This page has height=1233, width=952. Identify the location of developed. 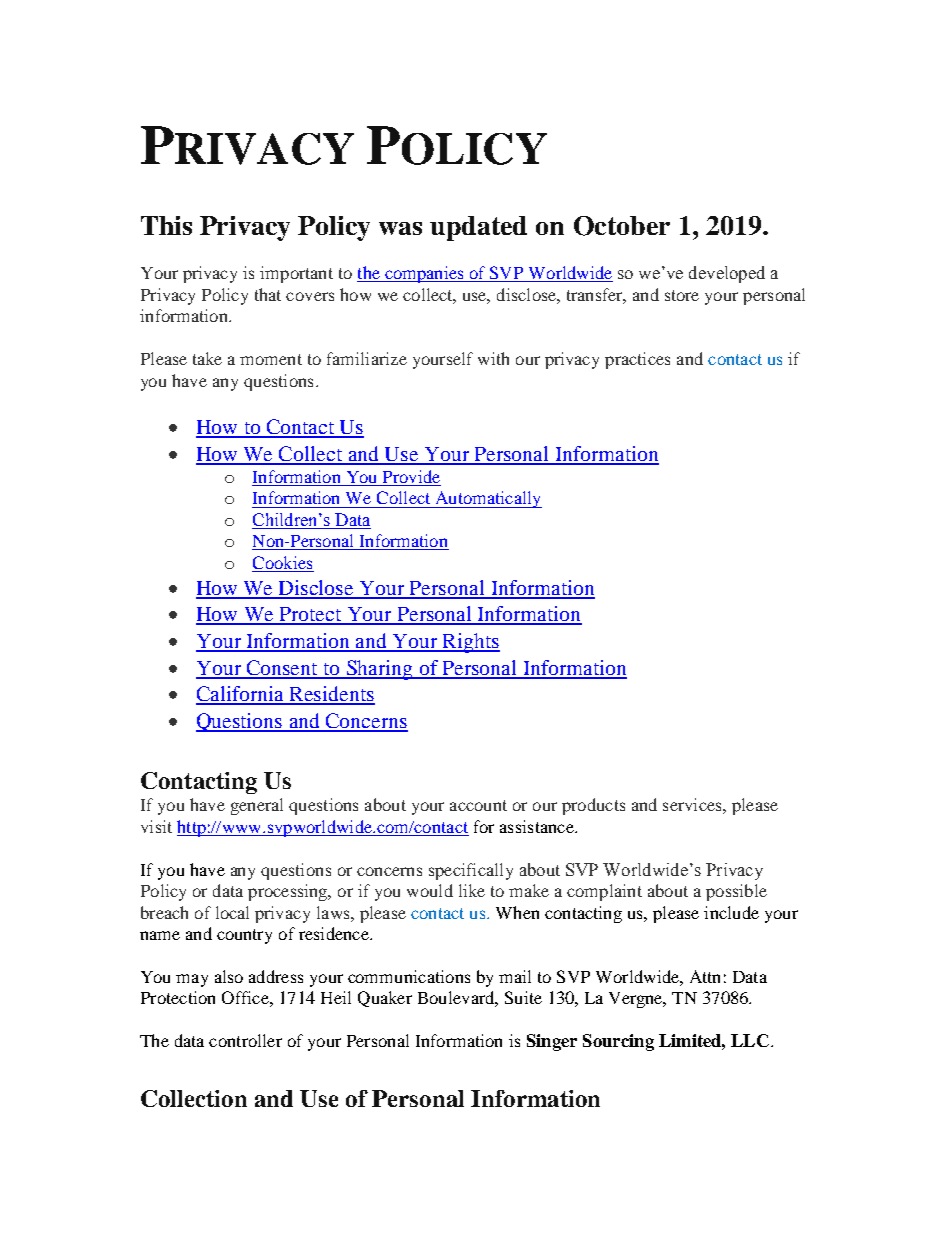
(727, 274).
